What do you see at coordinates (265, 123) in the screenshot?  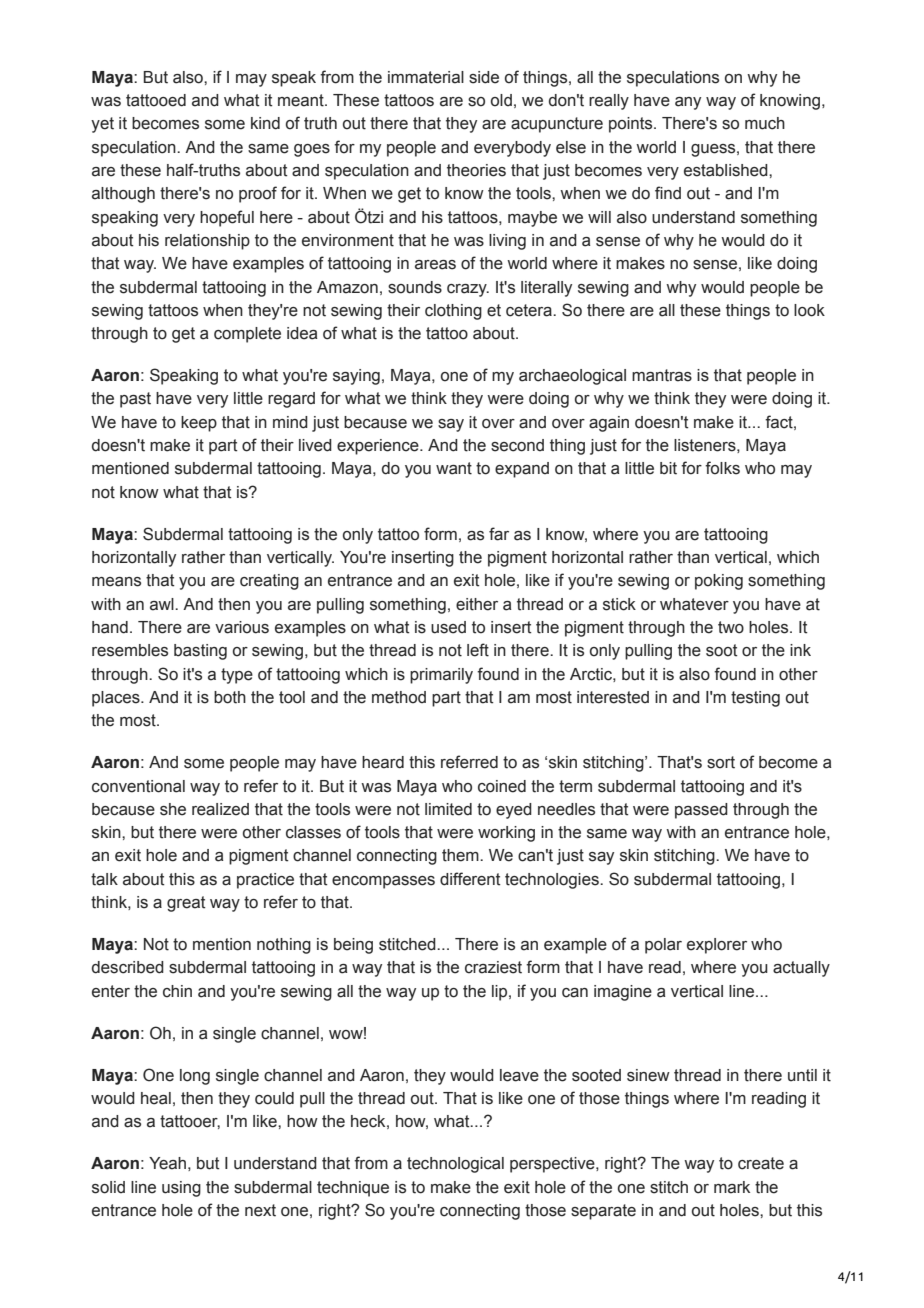 I see `kind` at bounding box center [265, 123].
